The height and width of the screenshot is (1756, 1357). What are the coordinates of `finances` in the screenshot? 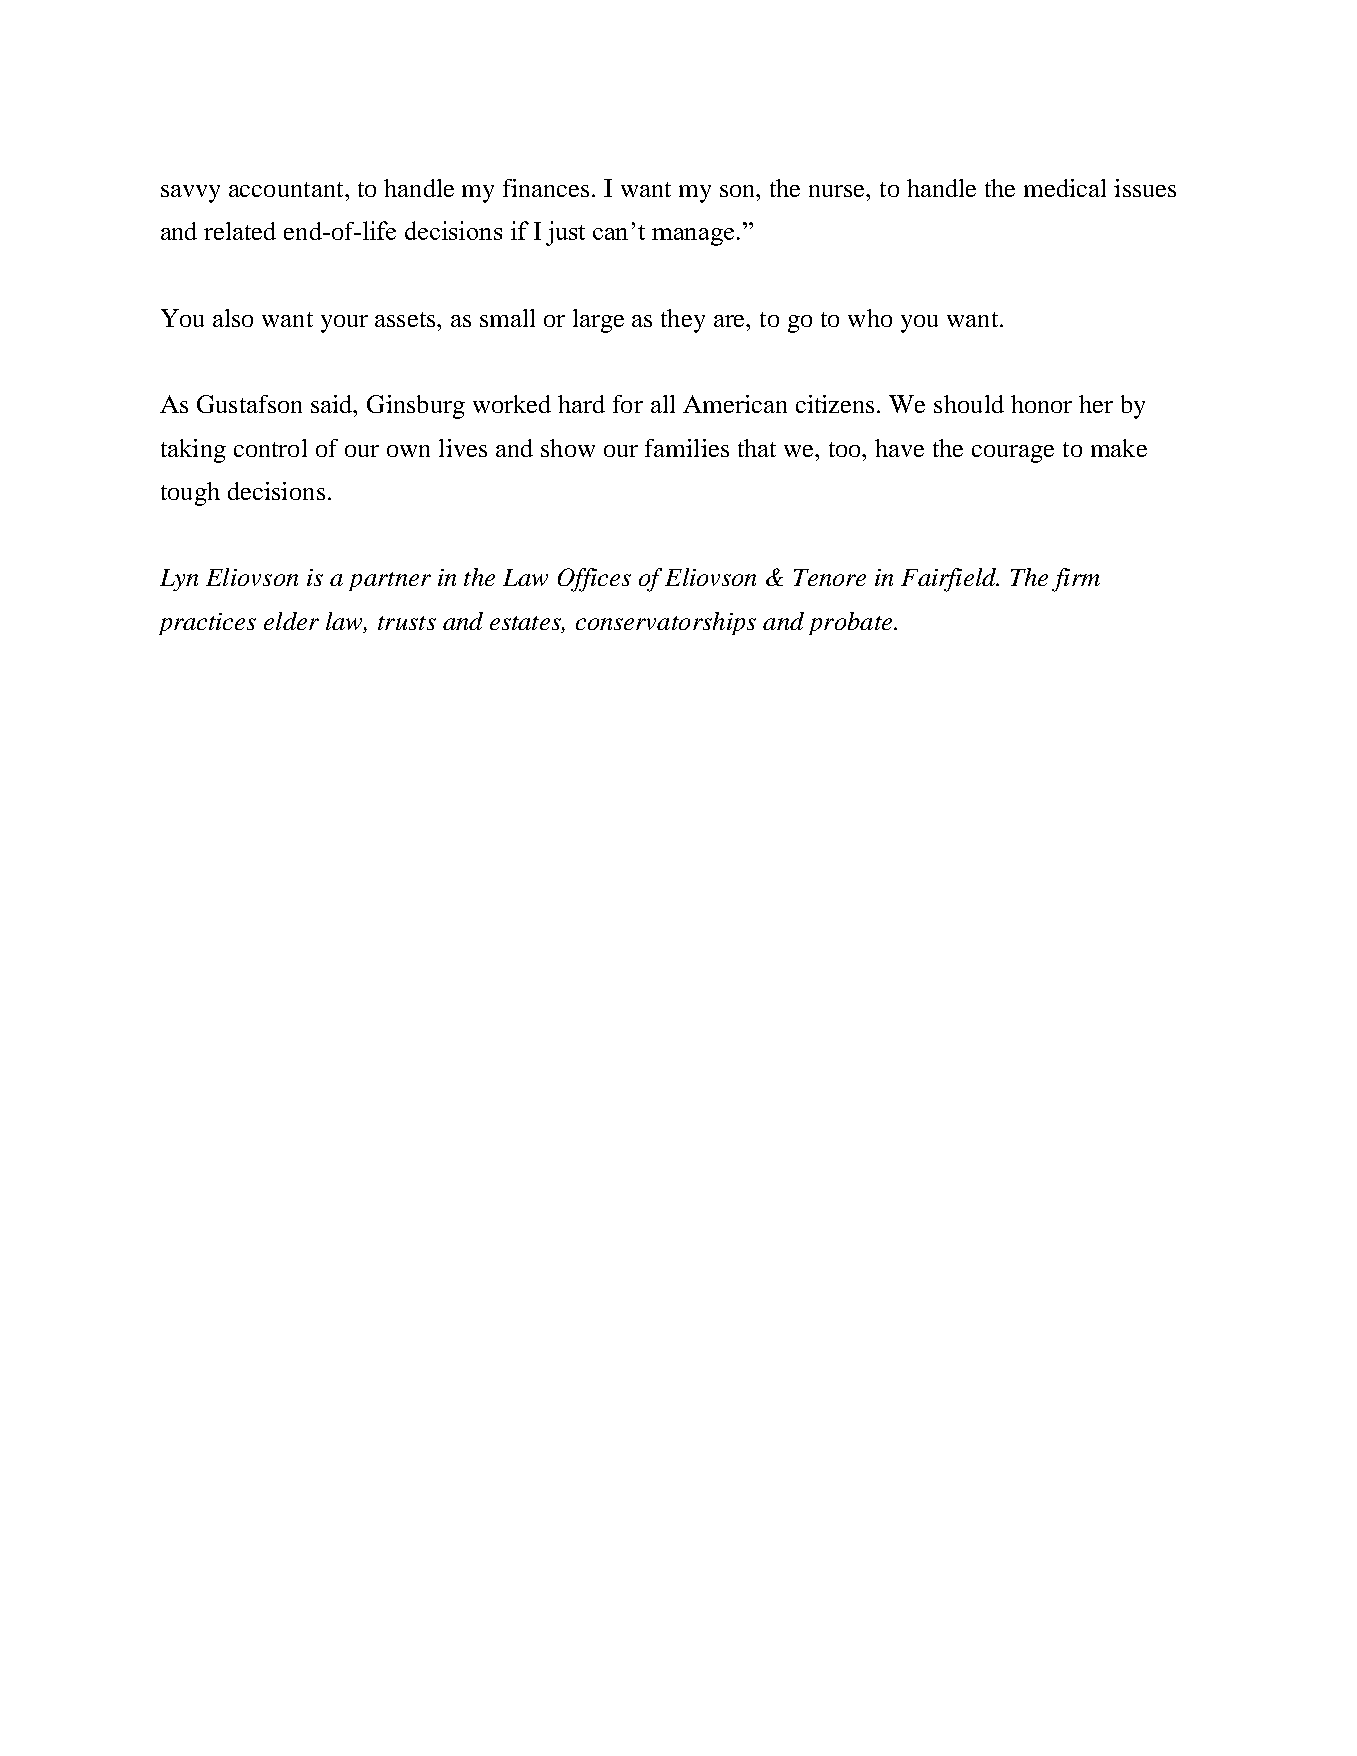 It's located at (546, 188).
